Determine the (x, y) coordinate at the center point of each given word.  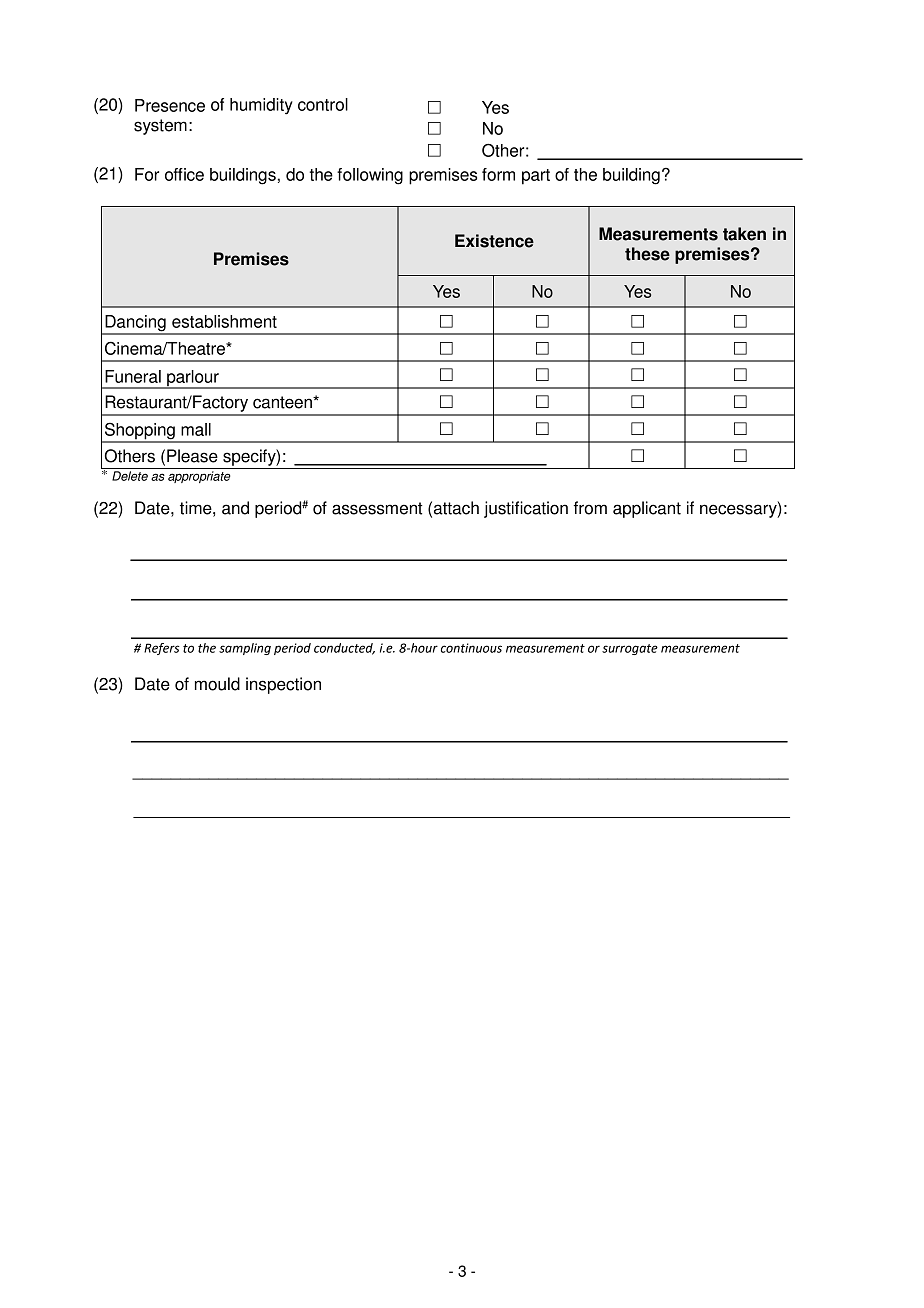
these (647, 254)
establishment (224, 321)
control (323, 104)
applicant (647, 509)
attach (456, 508)
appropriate (199, 477)
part (536, 177)
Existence (494, 241)
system (160, 127)
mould (217, 684)
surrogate (630, 649)
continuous (471, 648)
